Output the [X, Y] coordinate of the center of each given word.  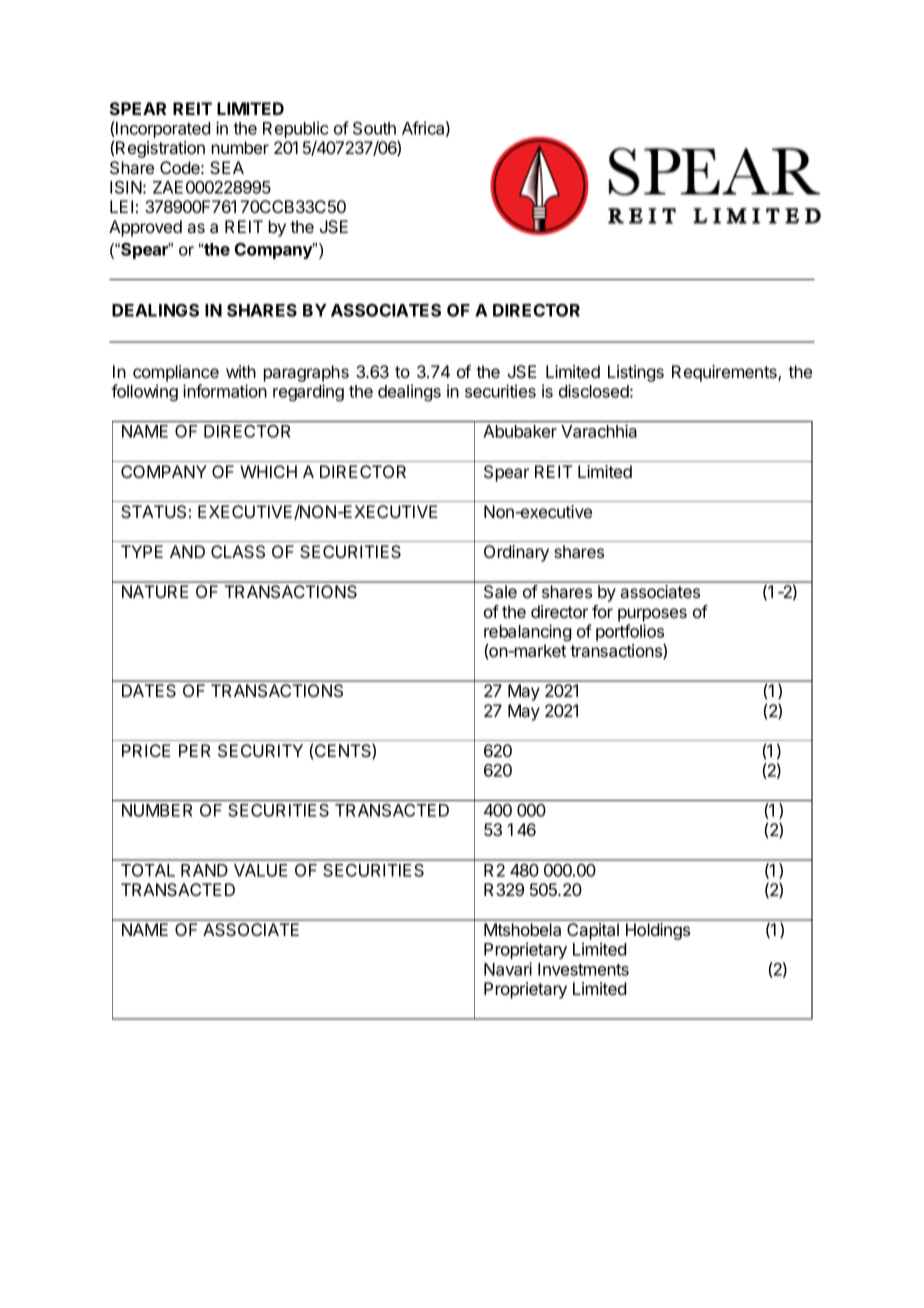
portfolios [630, 634]
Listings [636, 373]
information [225, 391]
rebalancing [527, 634]
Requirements [725, 373]
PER [195, 750]
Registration [160, 149]
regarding [308, 392]
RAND [204, 870]
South [374, 128]
